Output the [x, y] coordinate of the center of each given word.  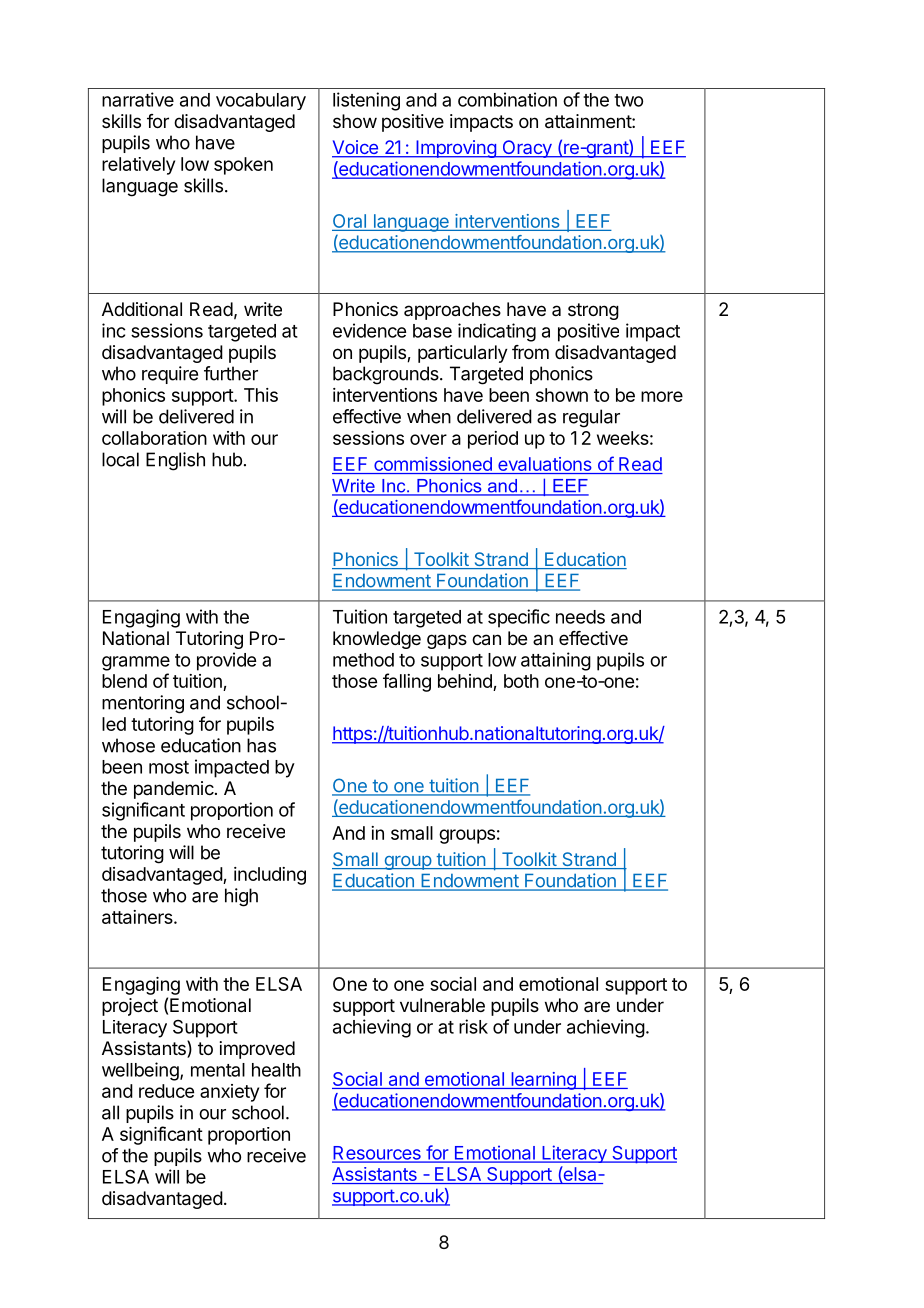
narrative [138, 99]
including [270, 876]
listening [366, 101]
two [628, 100]
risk [473, 1026]
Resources [377, 1154]
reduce [166, 1091]
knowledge [377, 640]
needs [580, 617]
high [241, 897]
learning [543, 1081]
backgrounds [387, 375]
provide [226, 661]
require [170, 375]
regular [591, 418]
